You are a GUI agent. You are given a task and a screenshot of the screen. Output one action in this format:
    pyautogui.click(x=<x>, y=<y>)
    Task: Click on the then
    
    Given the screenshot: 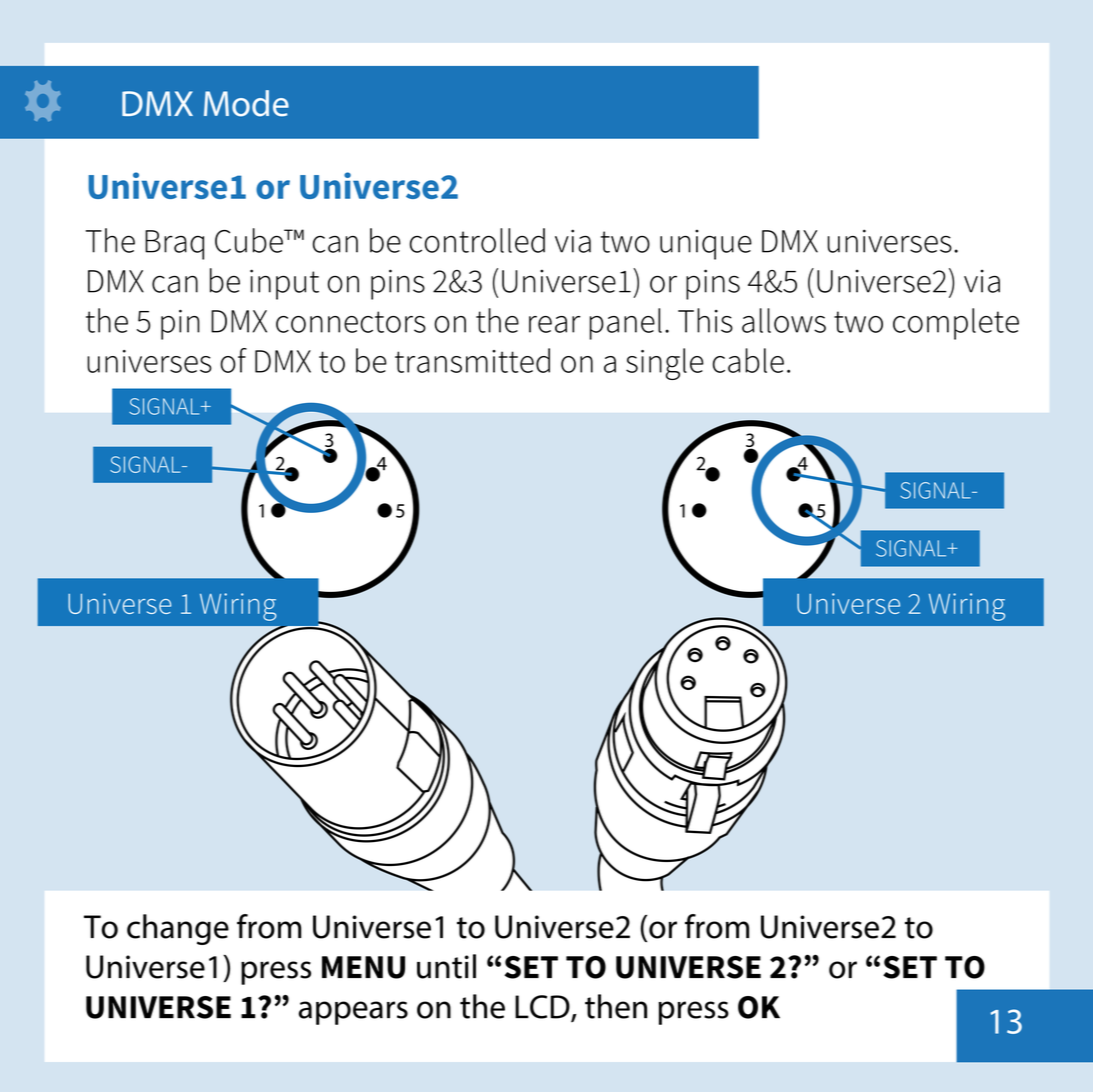 What is the action you would take?
    pyautogui.click(x=616, y=1006)
